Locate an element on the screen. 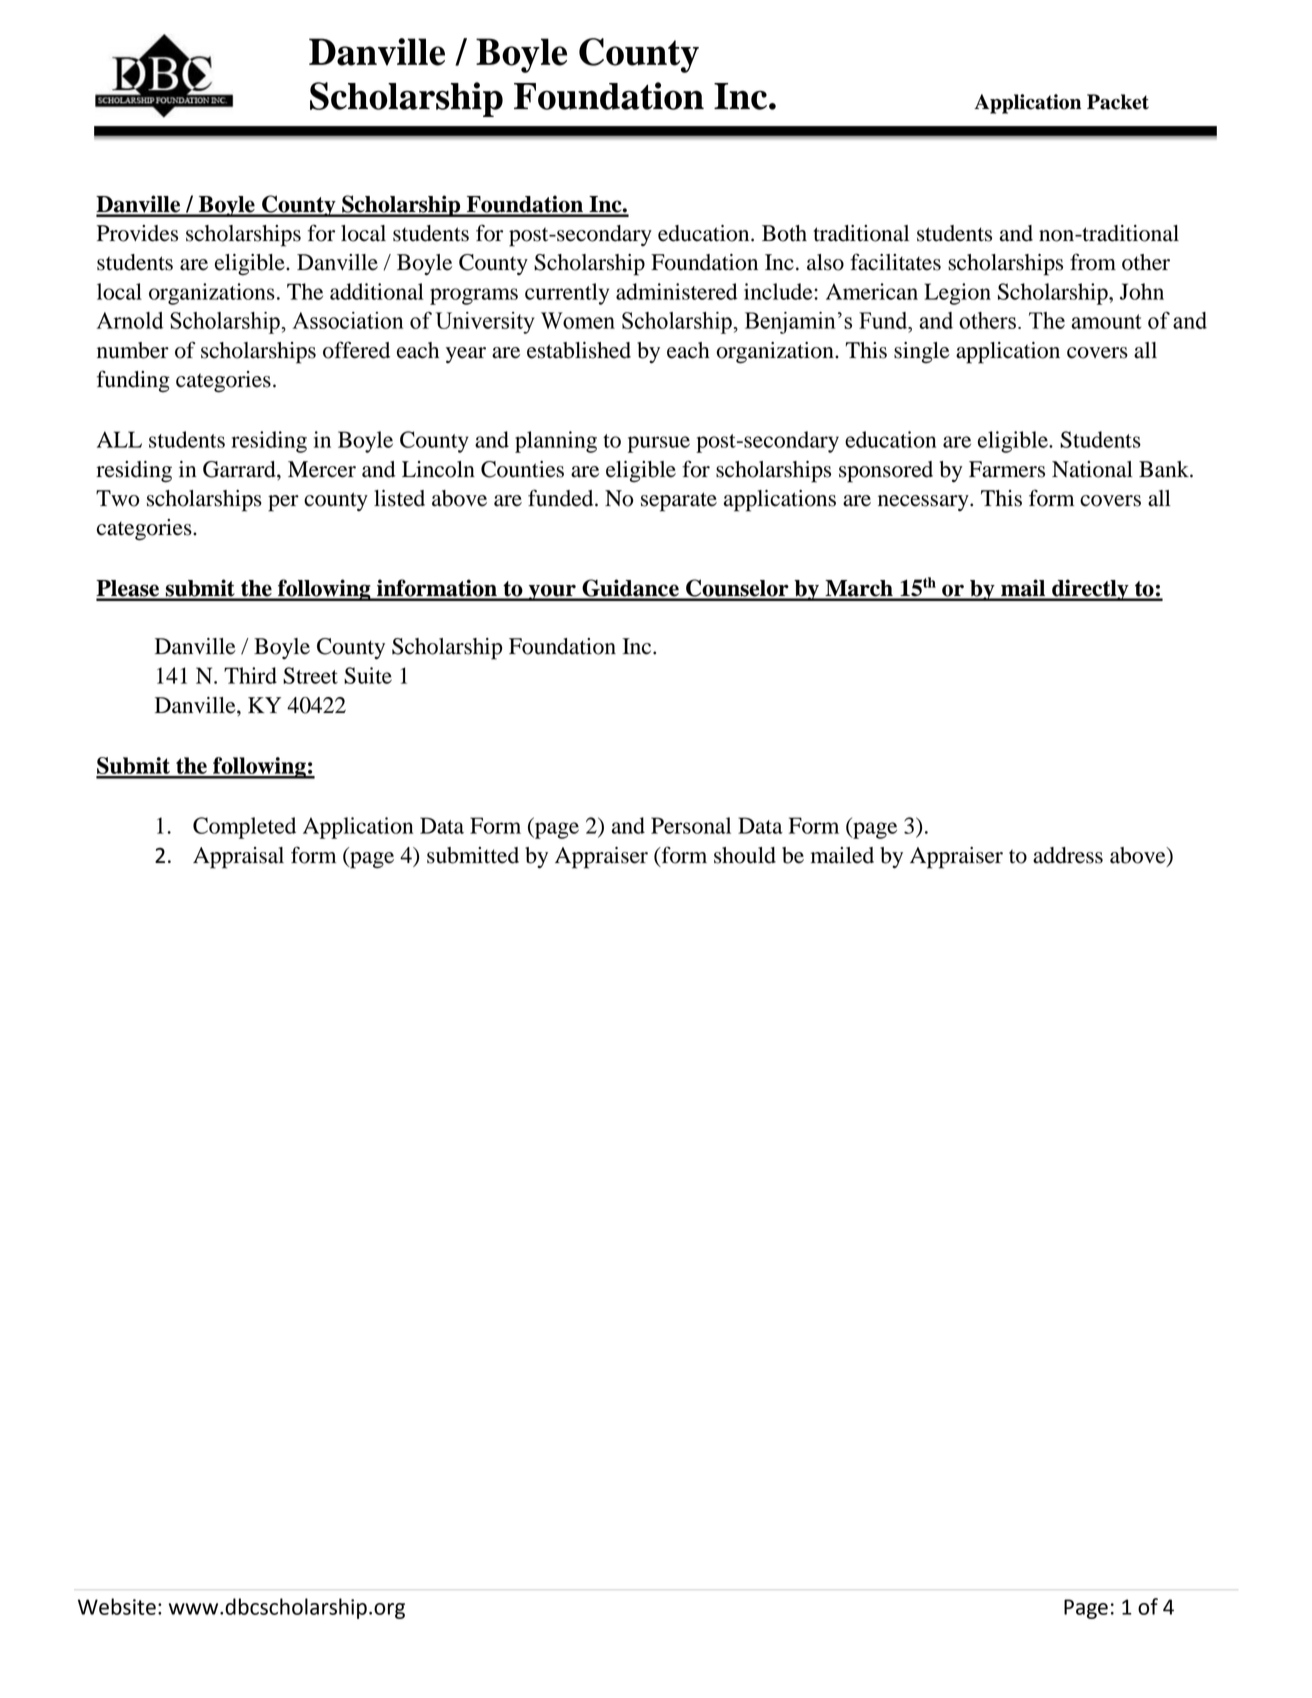 The width and height of the screenshot is (1312, 1698). Both is located at coordinates (784, 233).
